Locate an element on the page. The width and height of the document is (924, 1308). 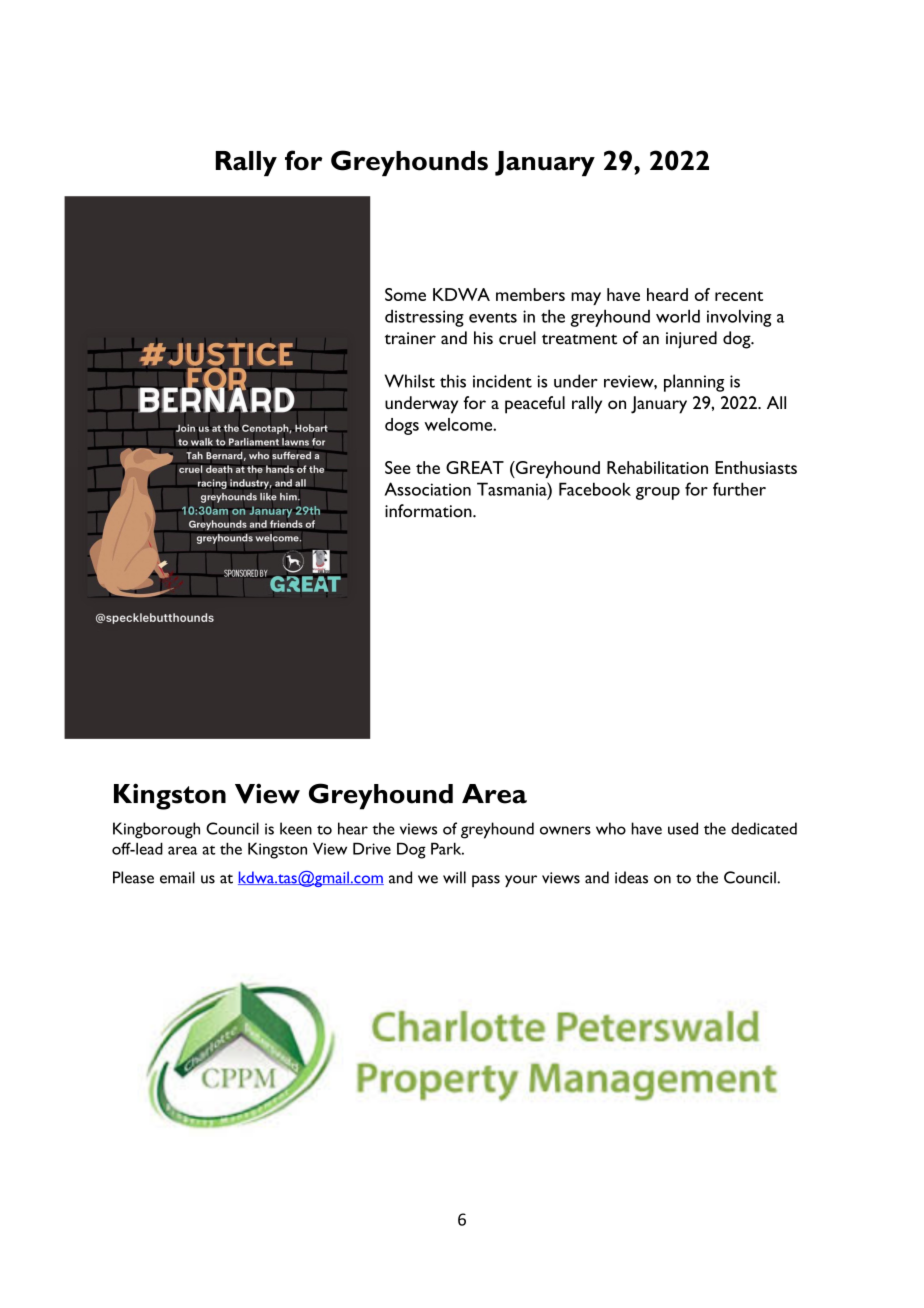
distressing is located at coordinates (424, 318).
